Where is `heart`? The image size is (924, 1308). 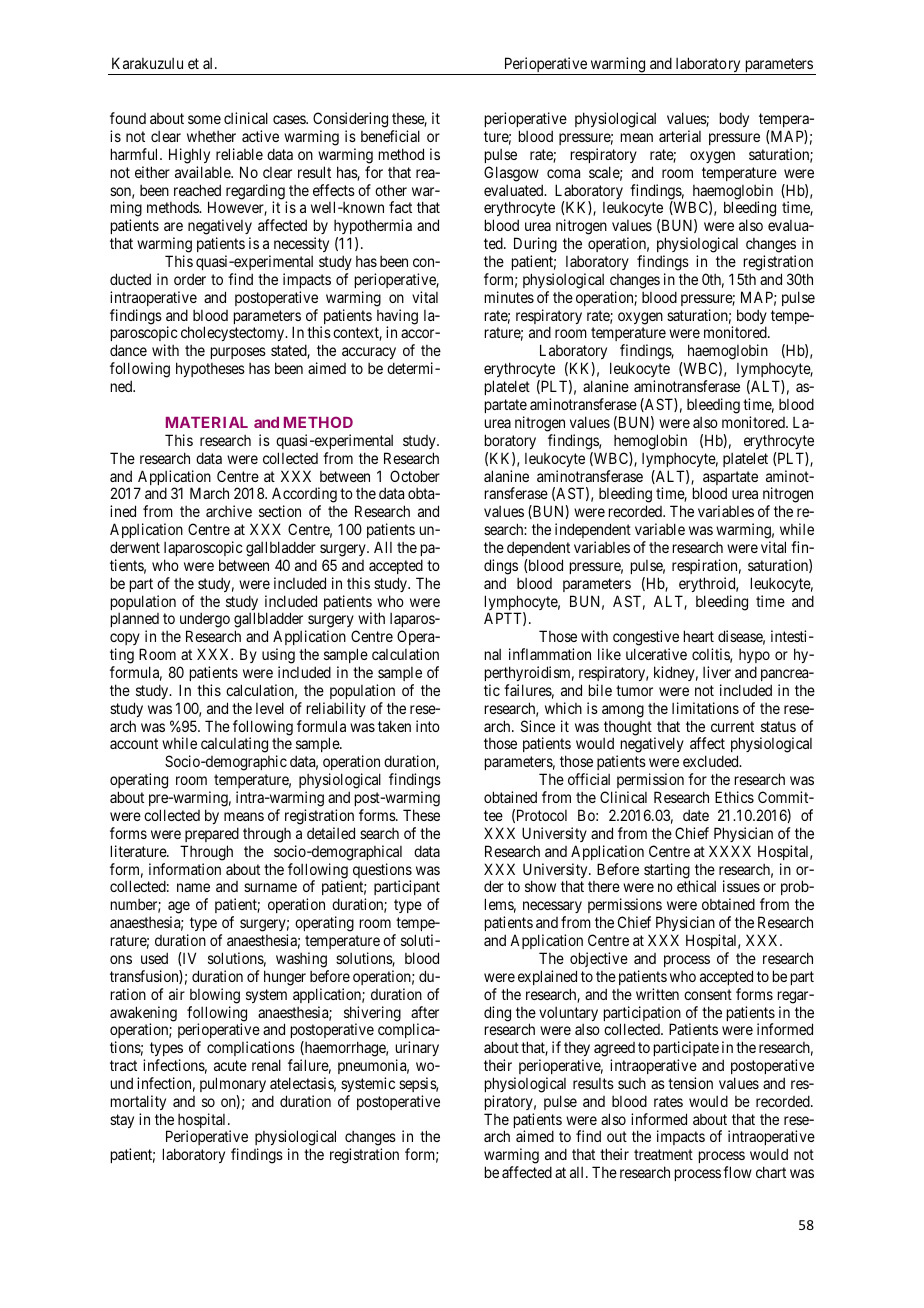 heart is located at coordinates (699, 636).
